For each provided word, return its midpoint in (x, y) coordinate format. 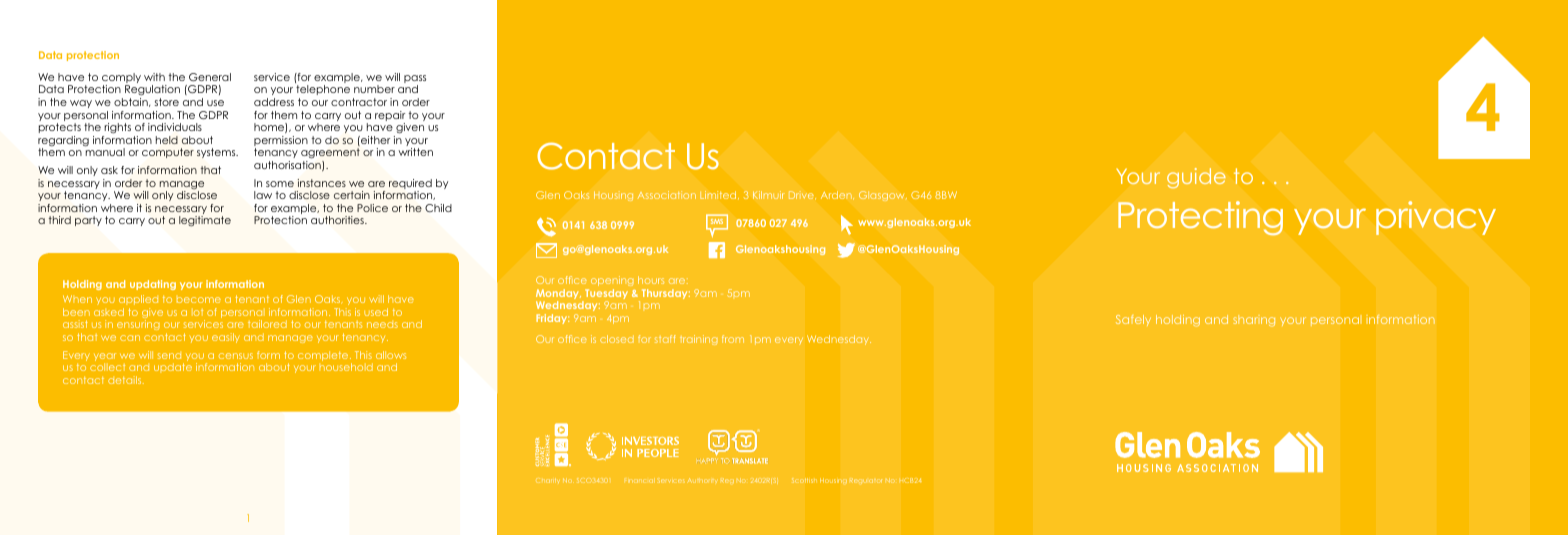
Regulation (152, 92)
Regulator (866, 481)
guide (1196, 178)
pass (415, 80)
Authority (702, 480)
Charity (548, 481)
